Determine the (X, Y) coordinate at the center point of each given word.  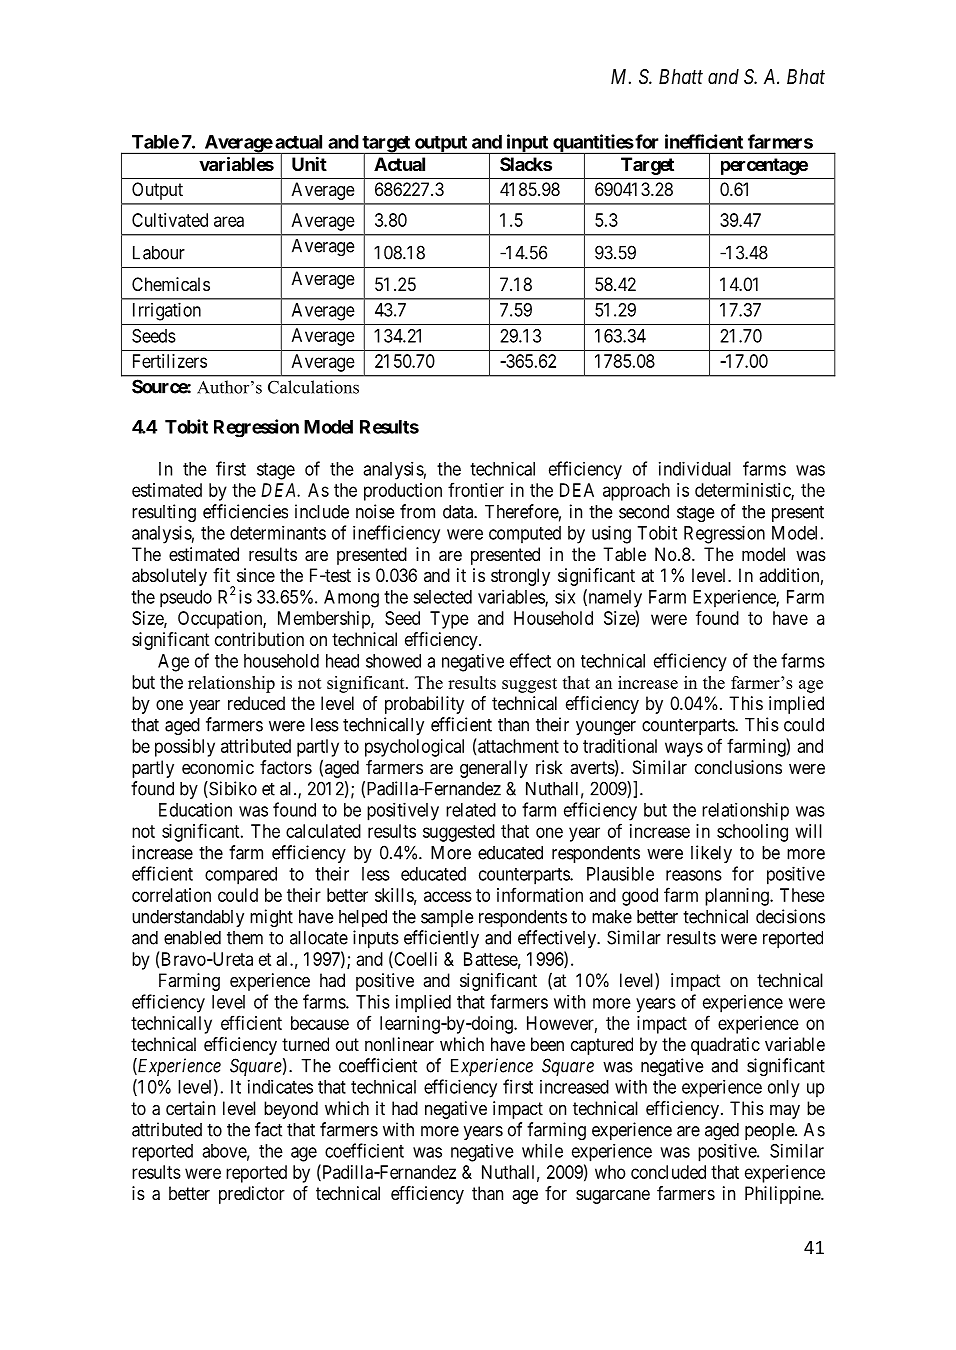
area (229, 221)
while (542, 1151)
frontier (476, 489)
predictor (252, 1195)
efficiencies (245, 511)
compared (241, 876)
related (471, 810)
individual (695, 468)
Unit (309, 164)
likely (711, 854)
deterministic (743, 491)
